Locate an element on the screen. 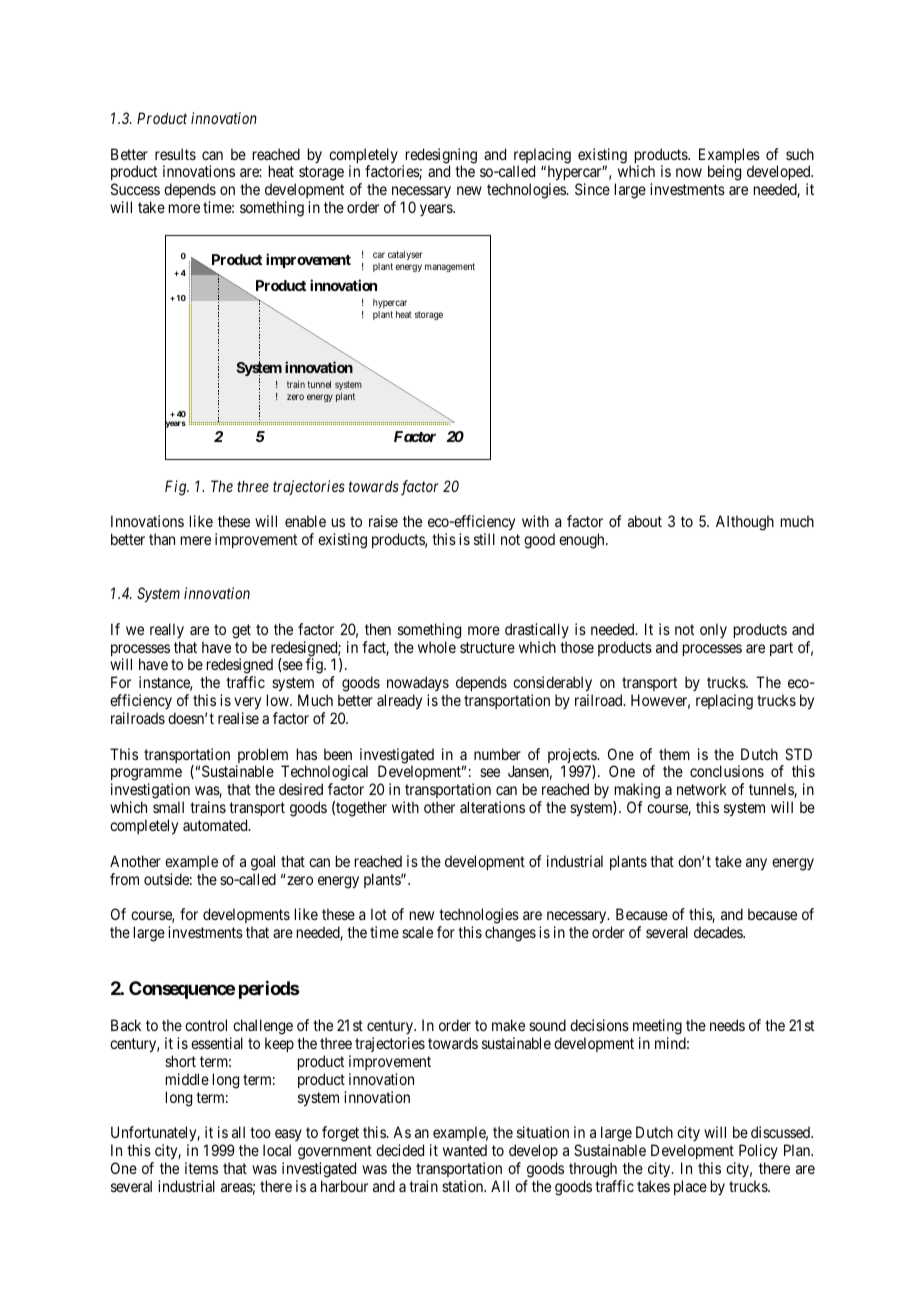 The height and width of the screenshot is (1308, 924). number is located at coordinates (497, 754).
